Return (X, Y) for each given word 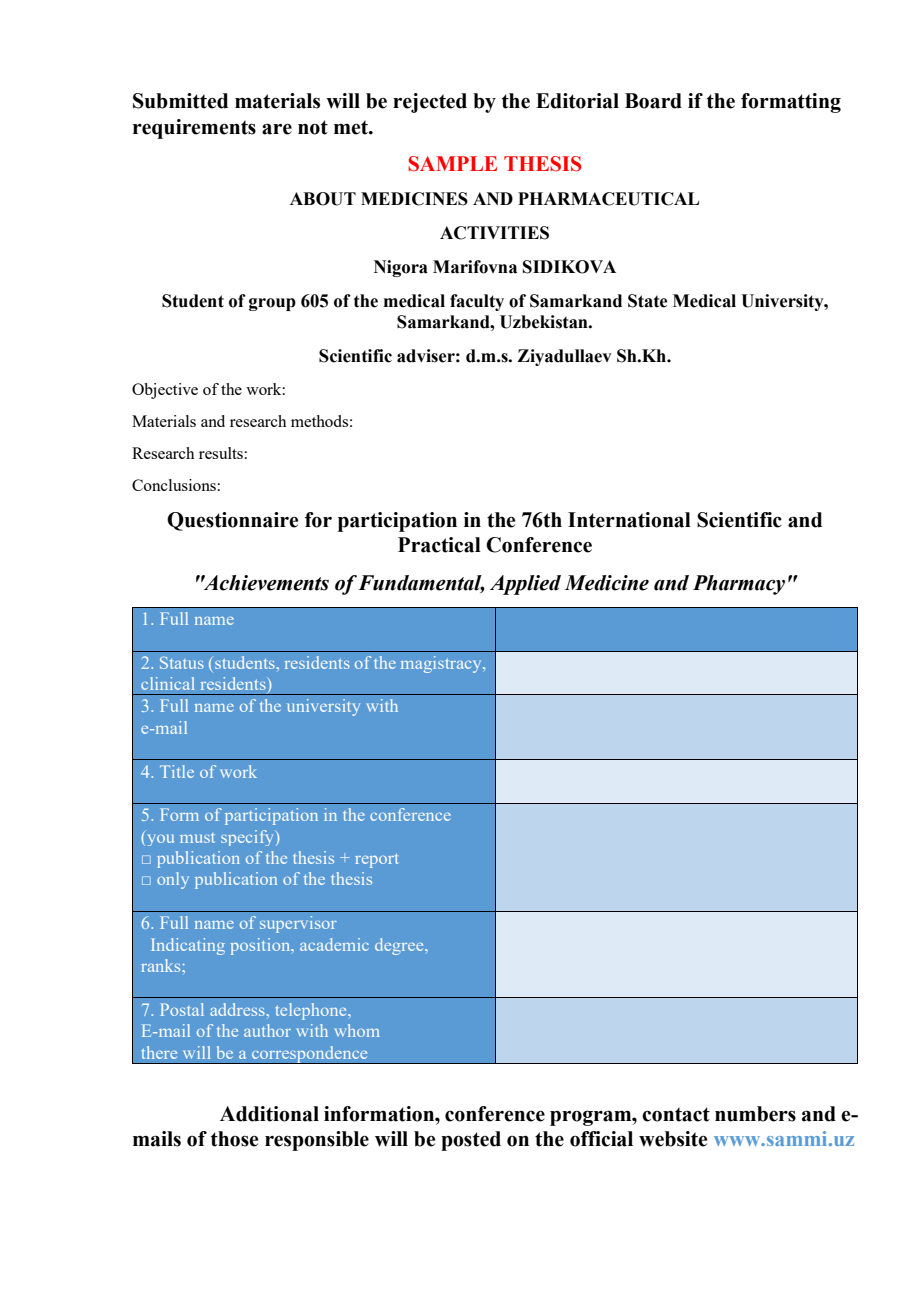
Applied (525, 585)
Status (182, 662)
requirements (194, 129)
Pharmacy (739, 585)
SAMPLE (452, 164)
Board (653, 101)
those (234, 1139)
